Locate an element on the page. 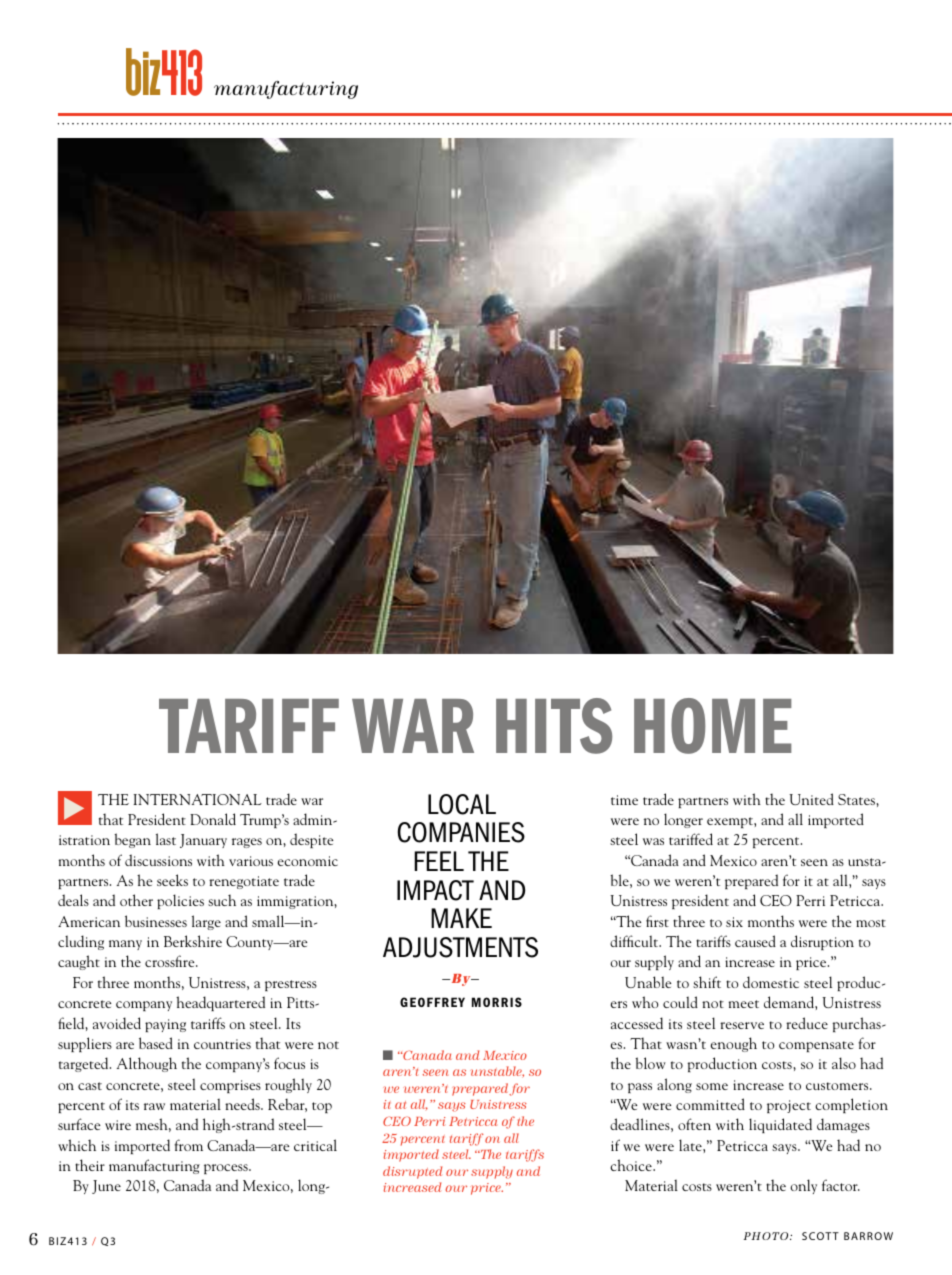 This document has height=1275, width=952. adjustments is located at coordinates (460, 947).
